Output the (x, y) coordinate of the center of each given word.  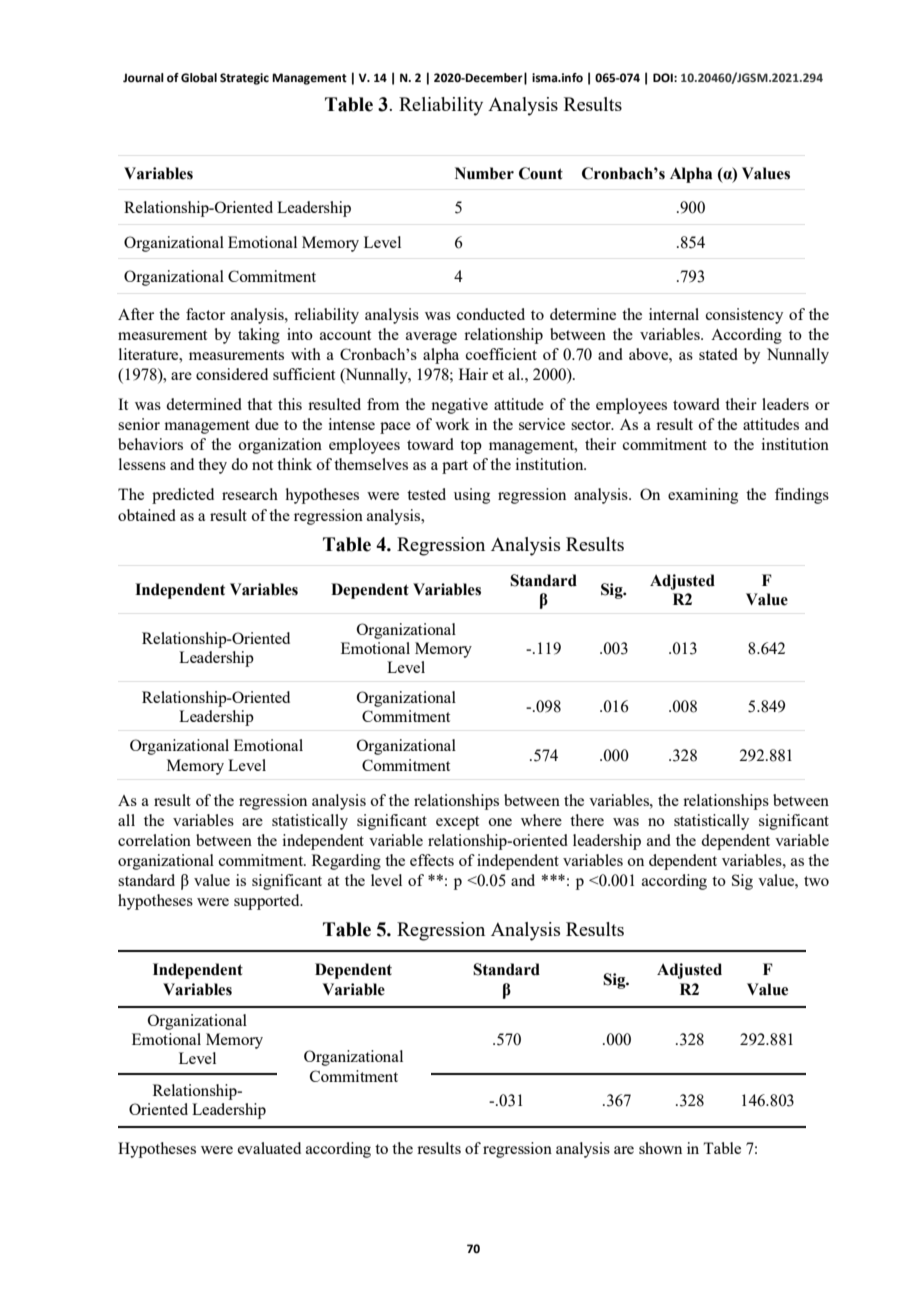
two (816, 881)
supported (268, 902)
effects (432, 860)
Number (484, 173)
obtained (147, 515)
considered (232, 374)
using (472, 496)
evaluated (269, 1148)
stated (718, 354)
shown (660, 1148)
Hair (473, 374)
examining (703, 496)
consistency (744, 316)
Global (199, 78)
